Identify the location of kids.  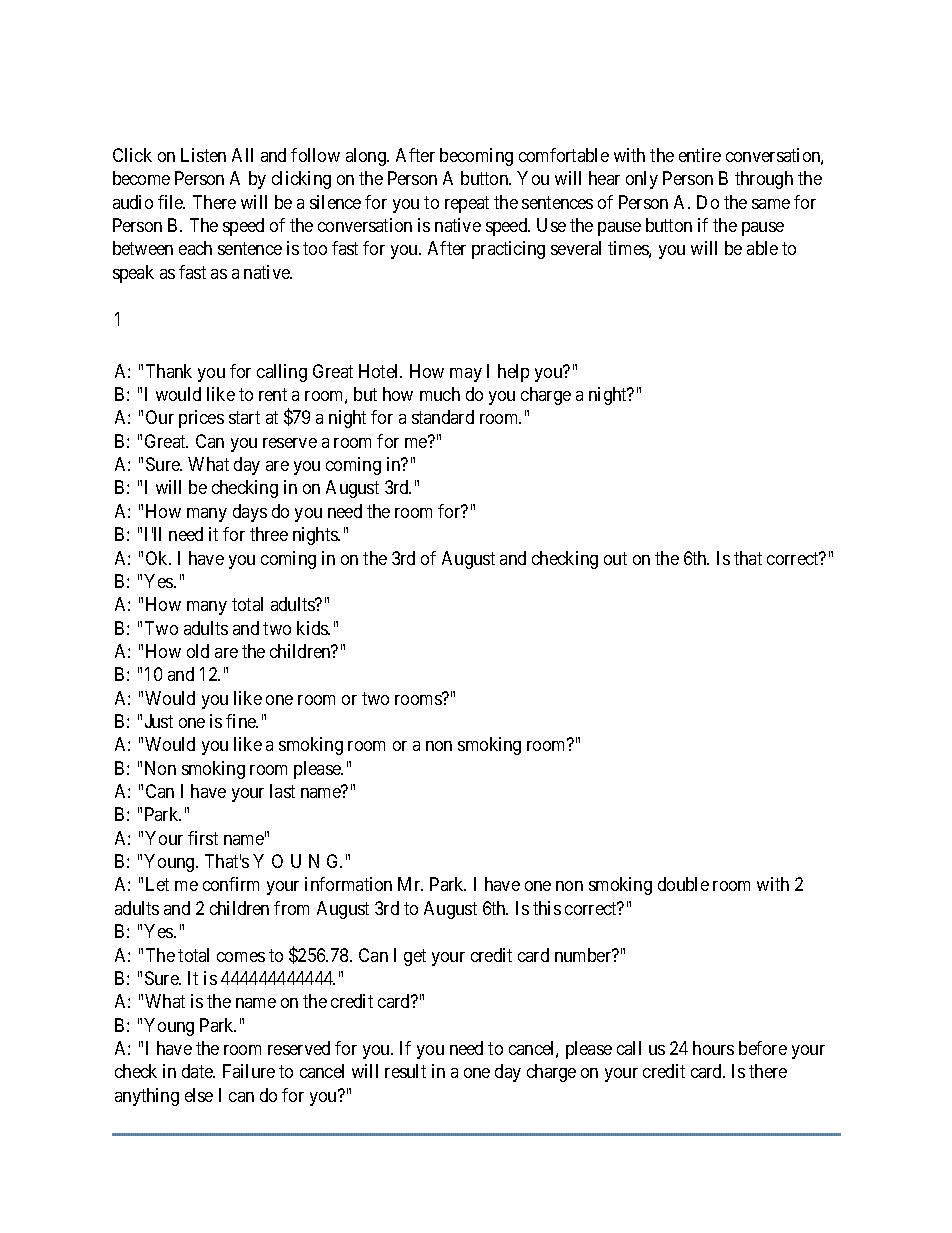
(313, 628).
